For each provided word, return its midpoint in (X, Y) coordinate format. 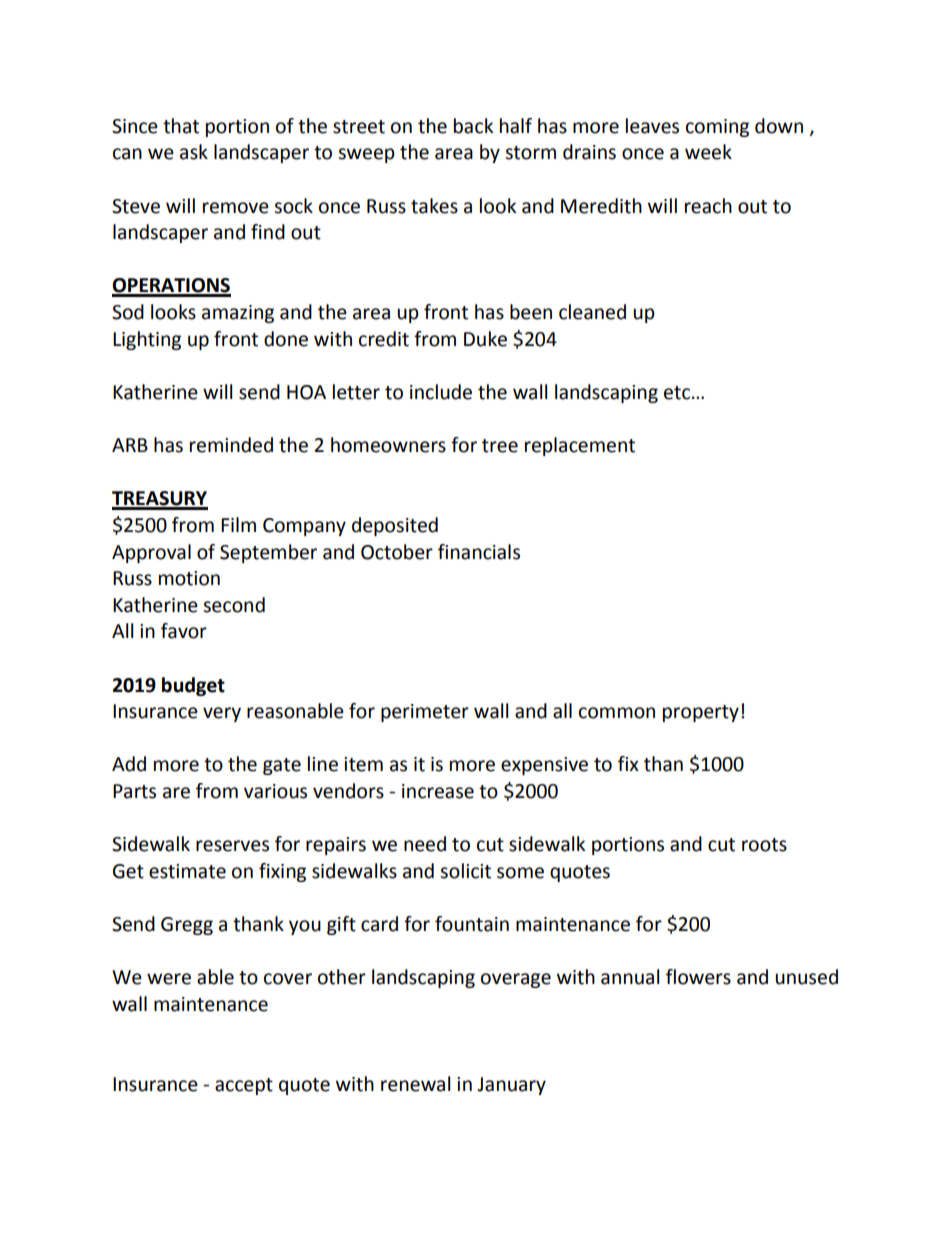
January (511, 1086)
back (473, 126)
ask (194, 152)
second (234, 605)
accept (244, 1086)
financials (479, 552)
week (708, 152)
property (701, 713)
